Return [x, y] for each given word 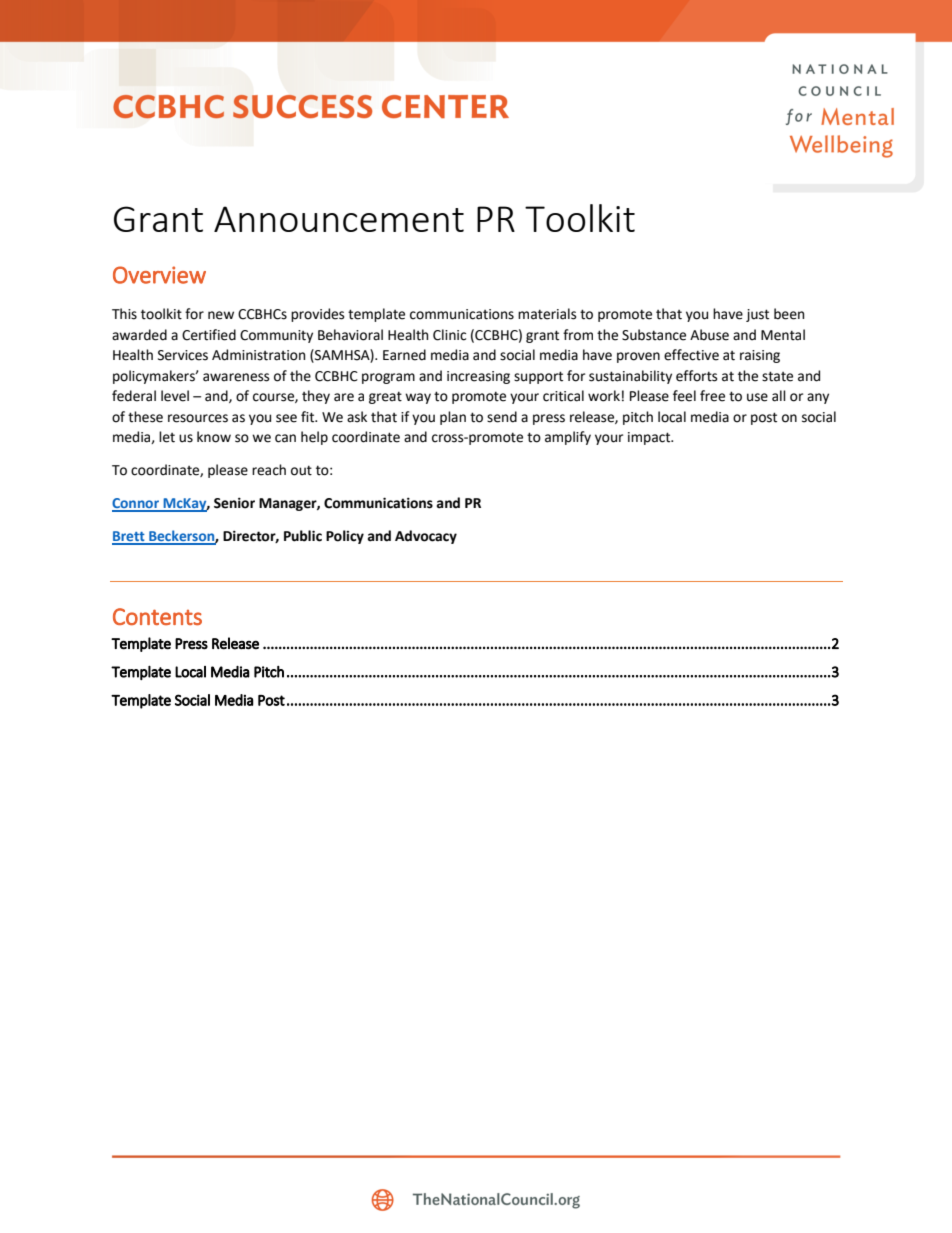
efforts [696, 376]
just [757, 315]
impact [650, 438]
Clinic [449, 335]
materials [547, 314]
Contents [157, 616]
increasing [478, 377]
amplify [568, 438]
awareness [236, 377]
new [221, 315]
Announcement [339, 219]
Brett [129, 537]
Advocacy [426, 537]
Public [303, 536]
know [214, 437]
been [789, 314]
